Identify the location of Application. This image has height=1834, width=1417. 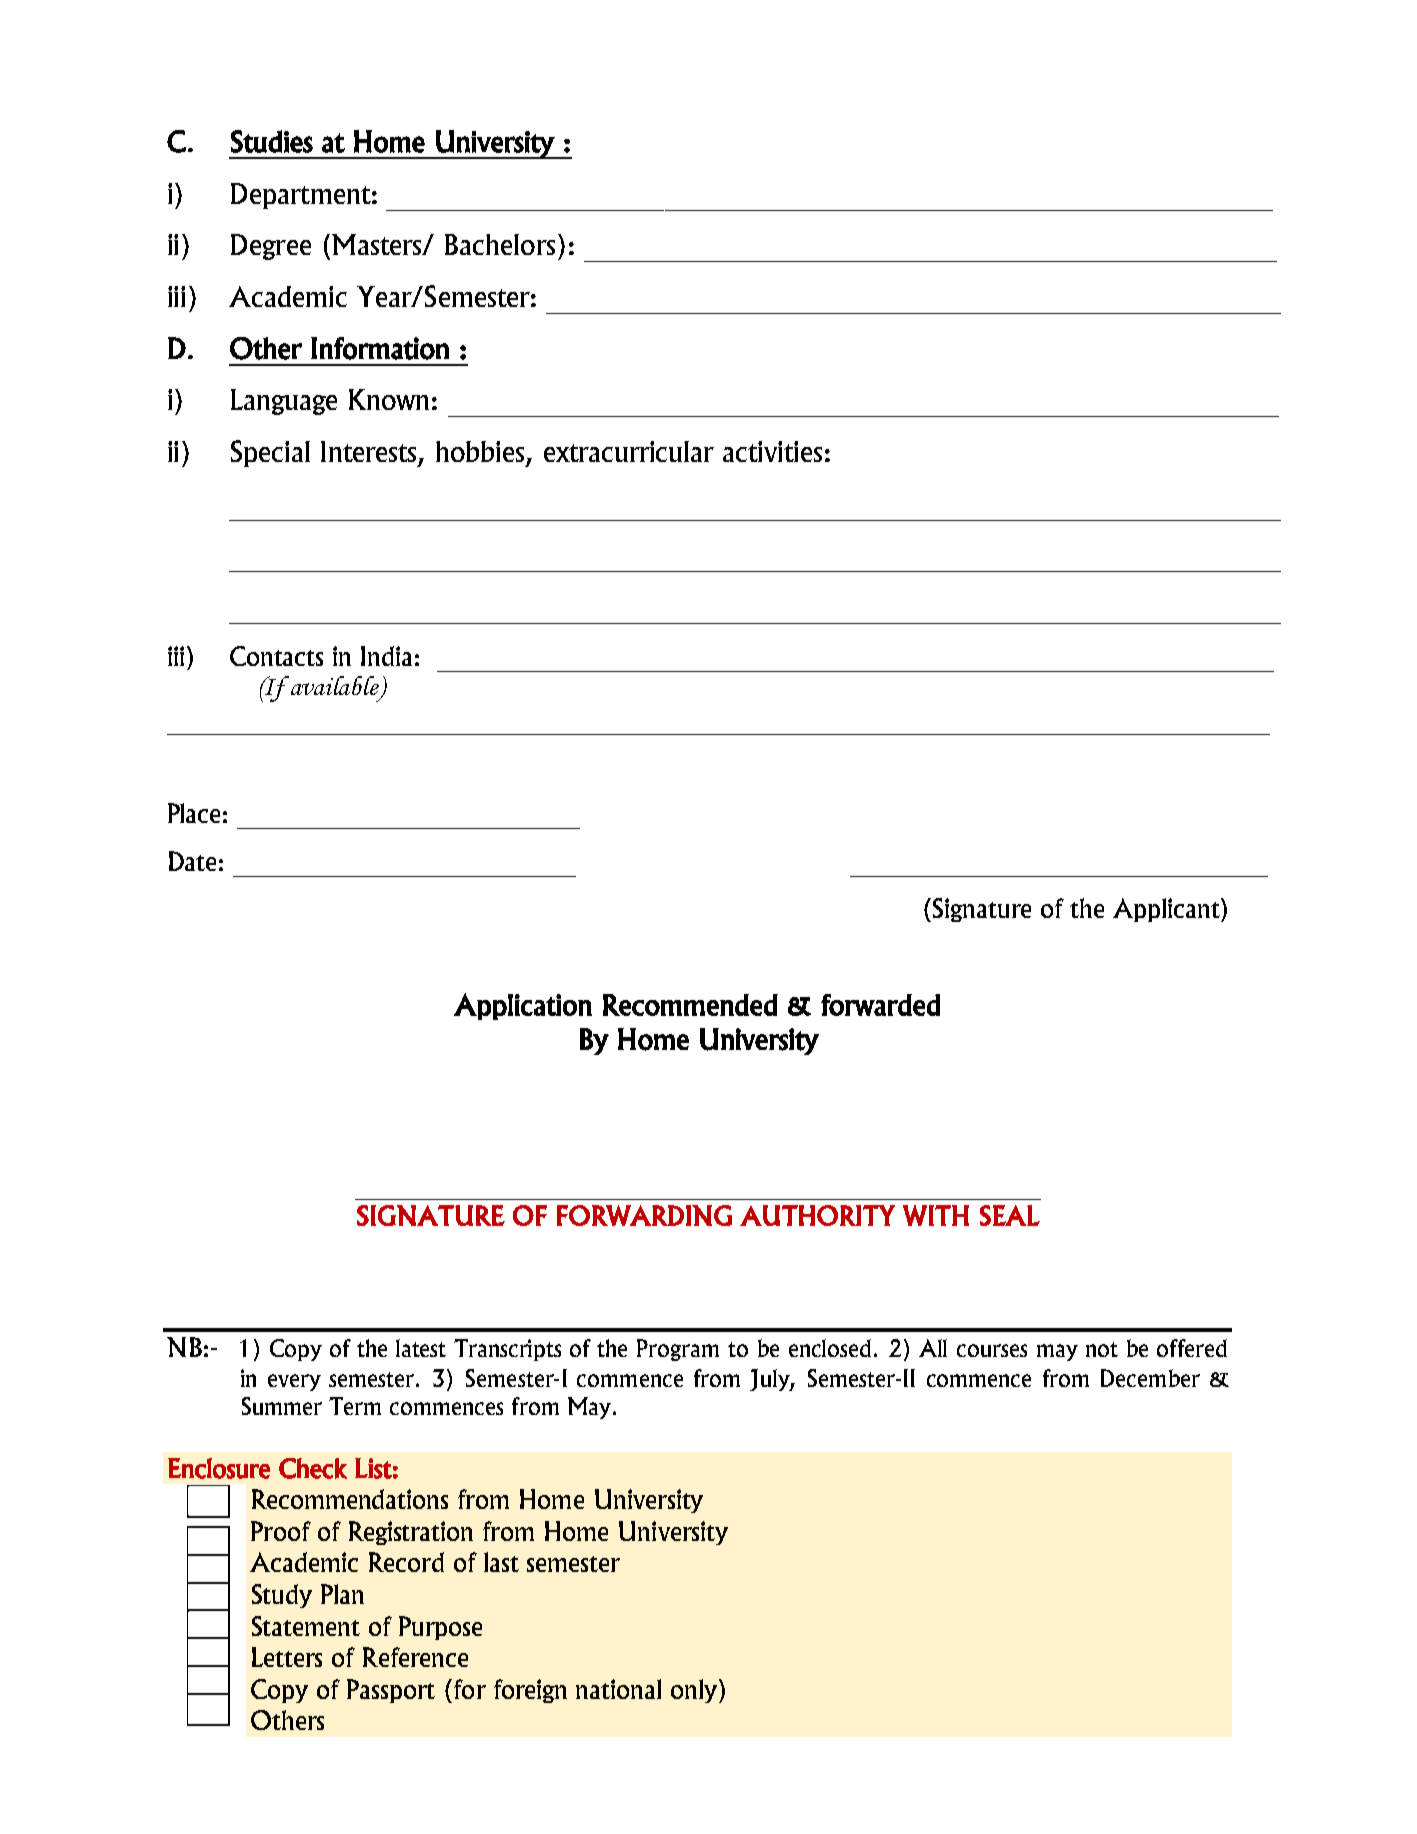
(523, 1006).
